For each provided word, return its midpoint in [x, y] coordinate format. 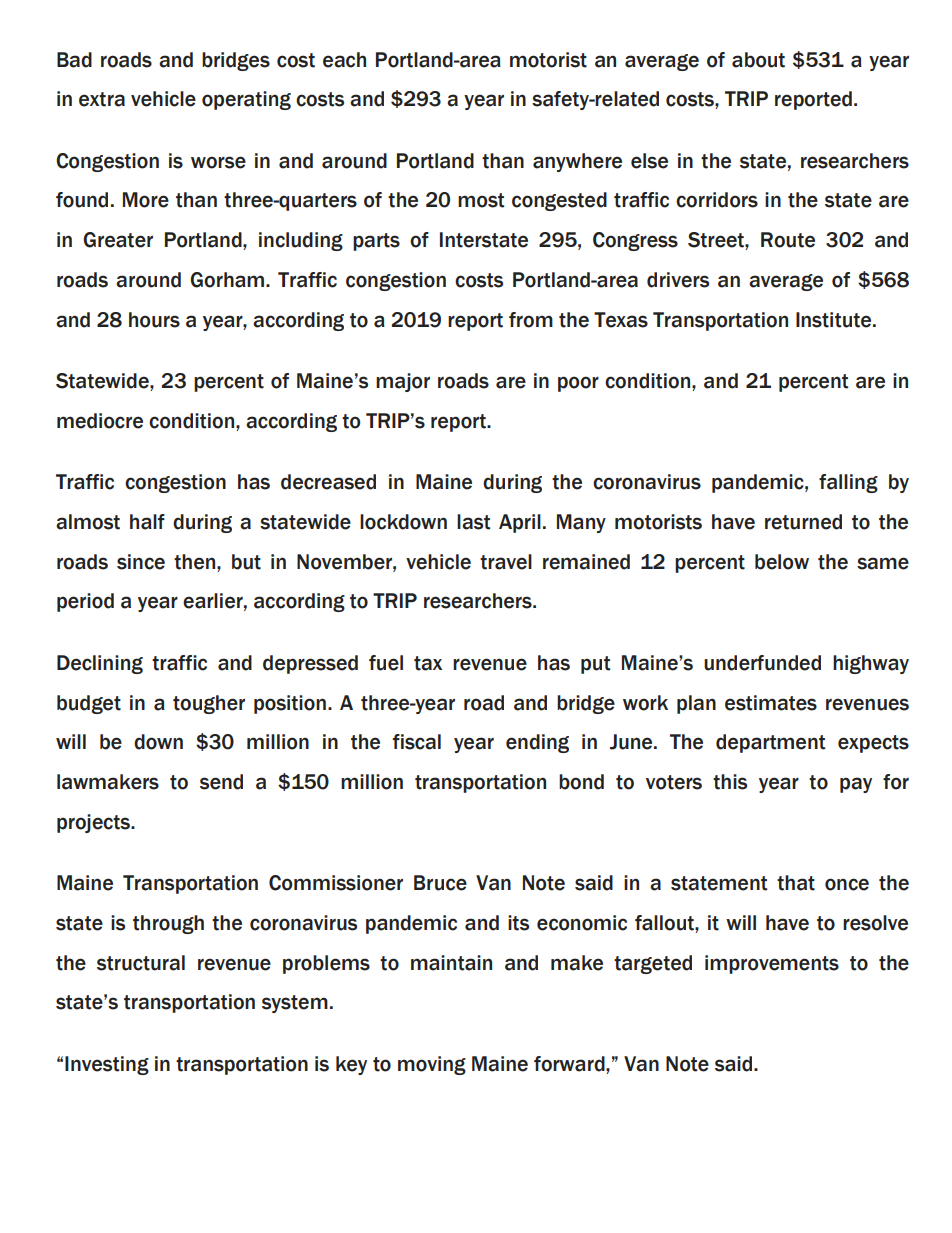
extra [102, 99]
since [141, 562]
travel [506, 562]
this [730, 782]
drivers [678, 280]
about [758, 60]
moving [432, 1065]
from [531, 320]
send [221, 782]
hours [154, 320]
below [782, 562]
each [344, 60]
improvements [772, 964]
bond [581, 782]
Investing [107, 1065]
